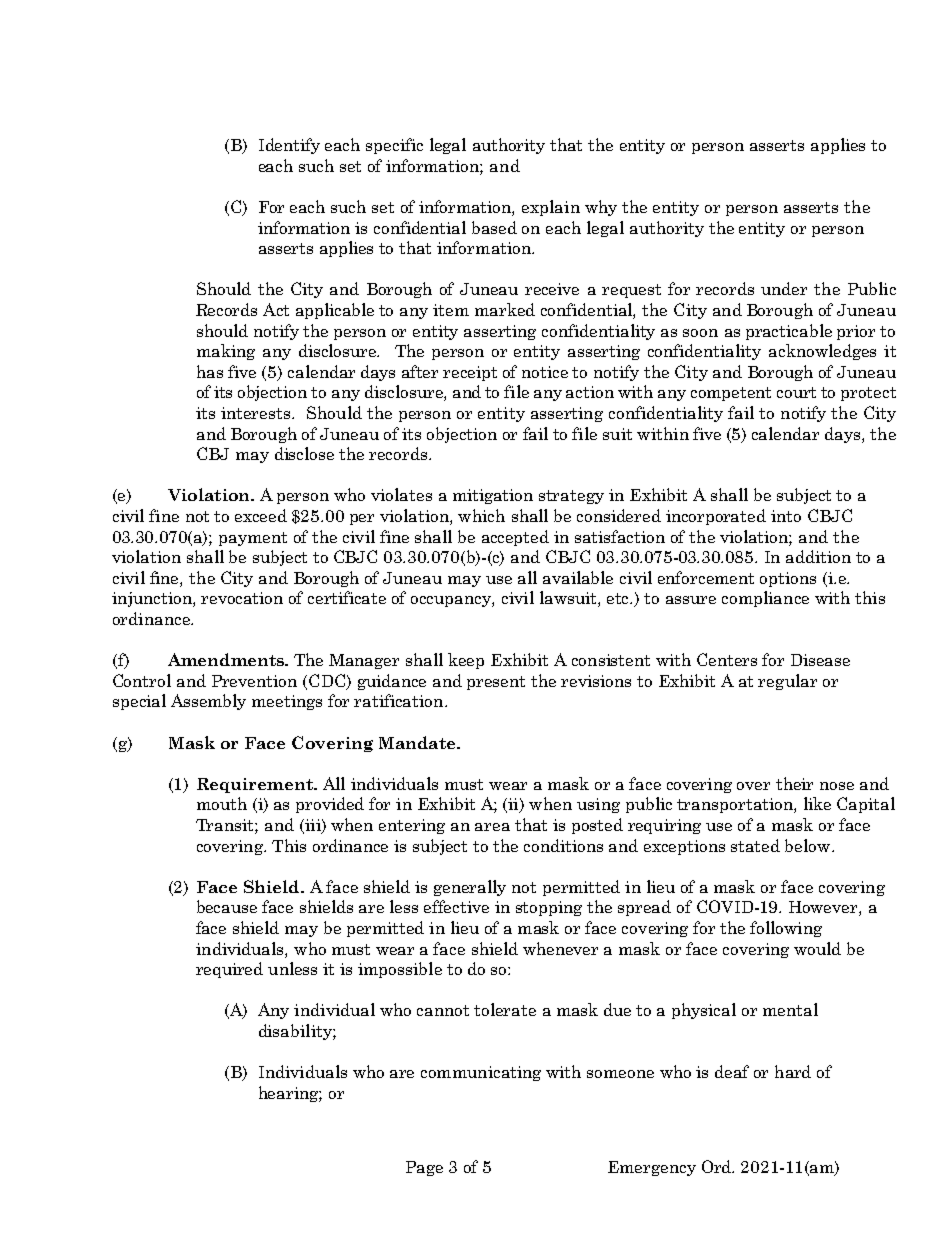 Image resolution: width=952 pixels, height=1233 pixels. Describe the element at coordinates (289, 146) in the image. I see `Identify` at that location.
